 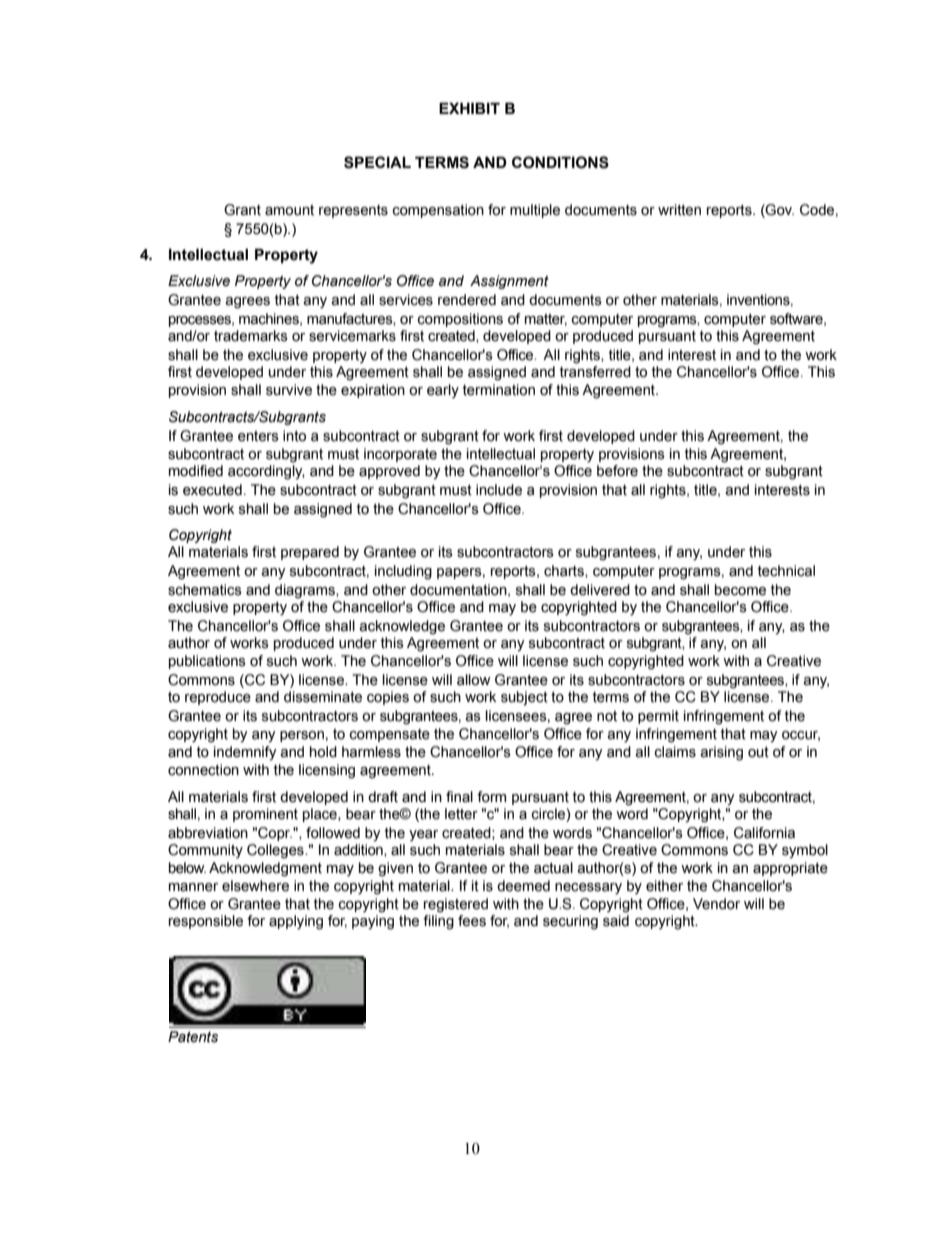 What do you see at coordinates (523, 886) in the screenshot?
I see `deemed` at bounding box center [523, 886].
